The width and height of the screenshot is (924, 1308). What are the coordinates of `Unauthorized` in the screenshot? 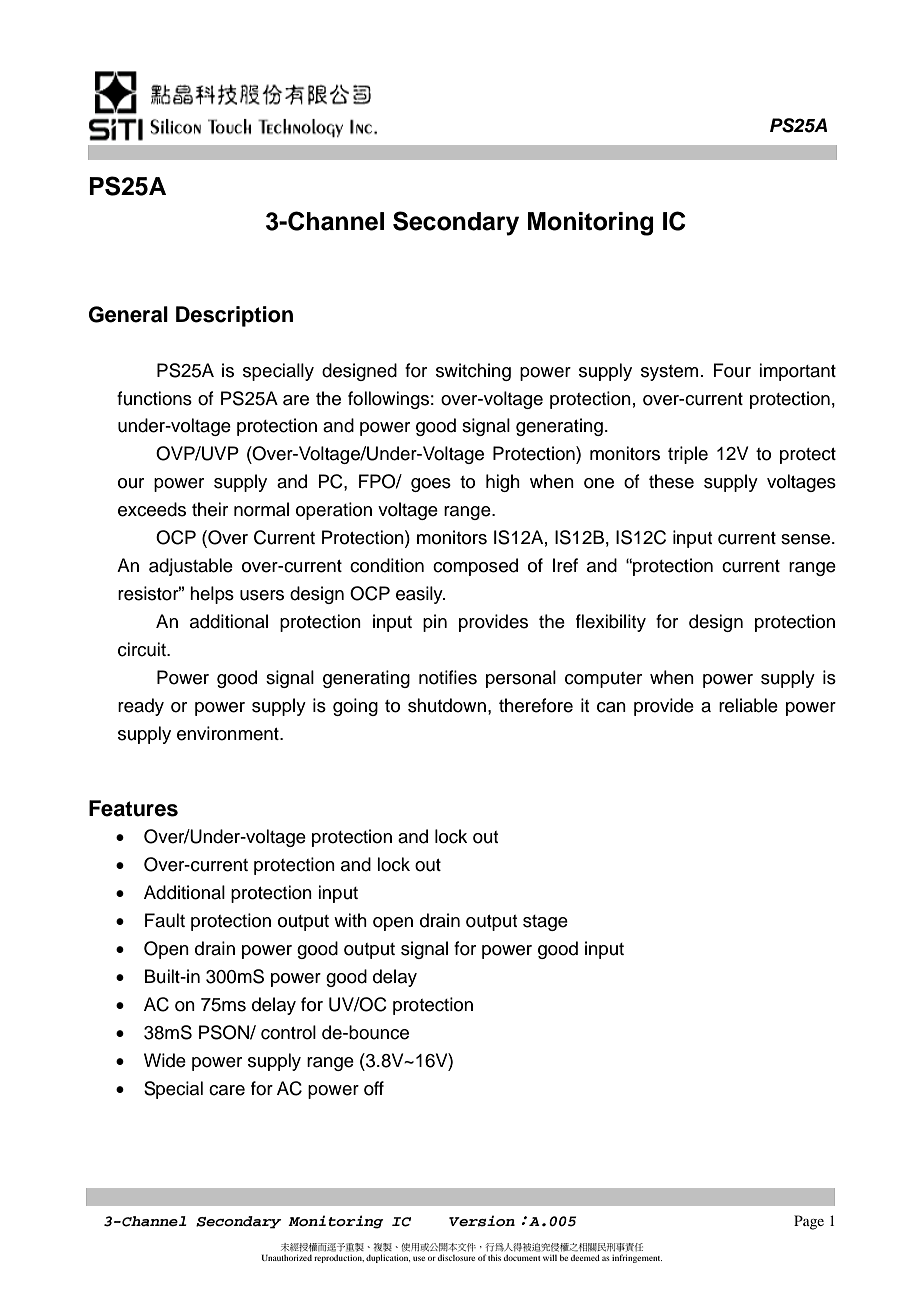 It's located at (287, 1257).
